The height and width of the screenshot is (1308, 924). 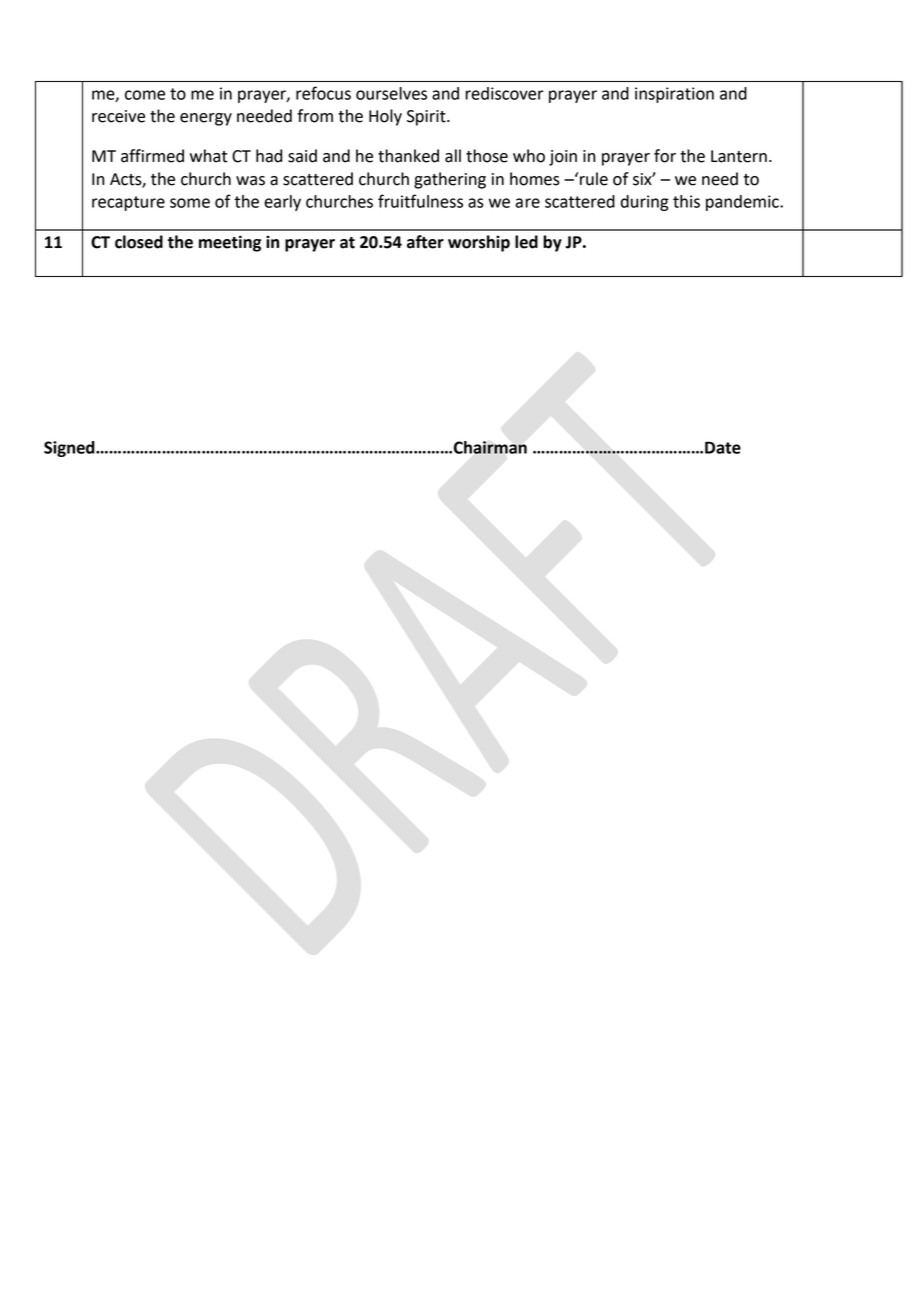 What do you see at coordinates (479, 243) in the screenshot?
I see `worship` at bounding box center [479, 243].
